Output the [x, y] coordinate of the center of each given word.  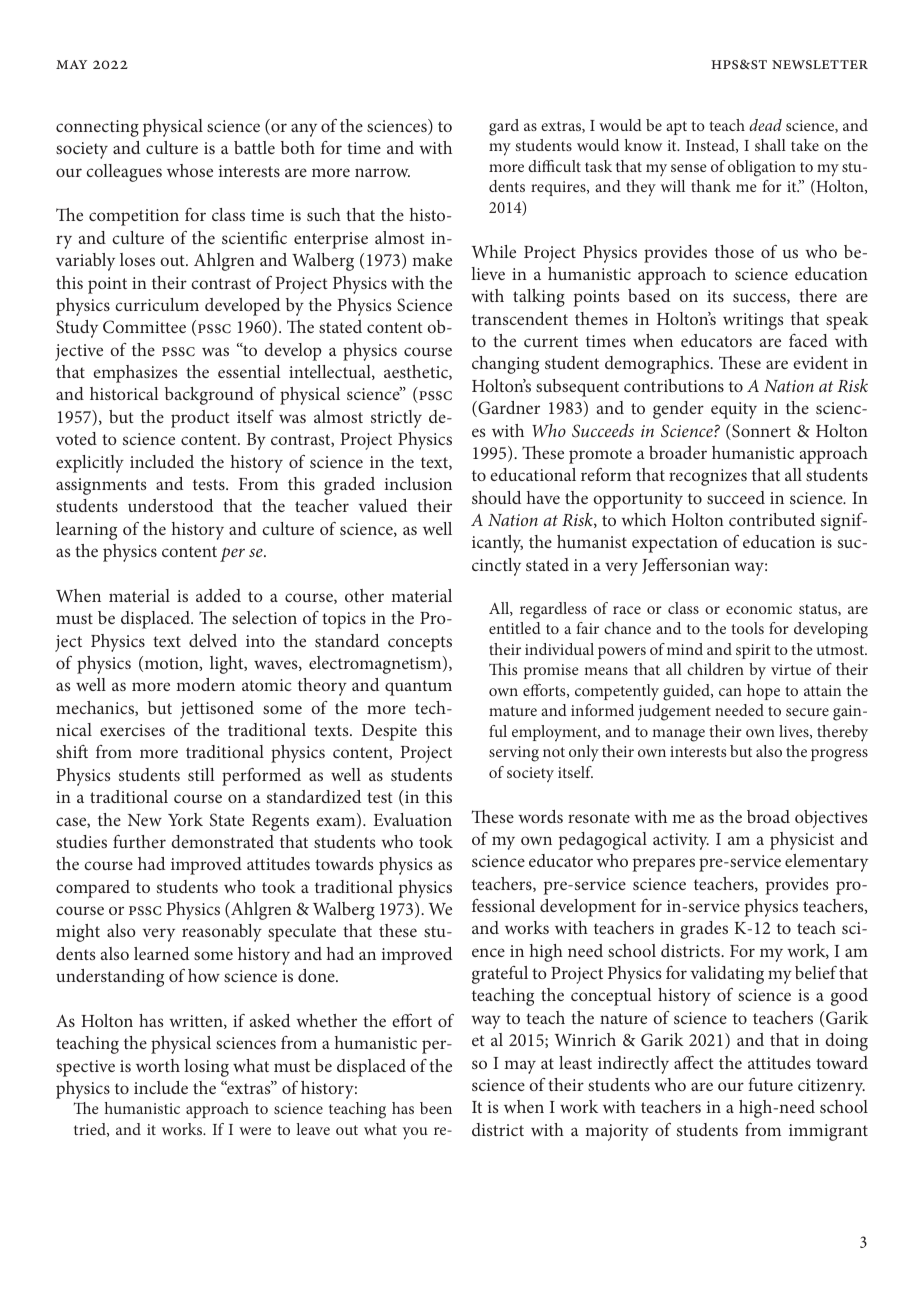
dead [765, 125]
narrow [382, 172]
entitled [515, 628]
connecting [97, 128]
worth [158, 1065]
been [436, 1108]
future [770, 1084]
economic [759, 608]
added [218, 595]
